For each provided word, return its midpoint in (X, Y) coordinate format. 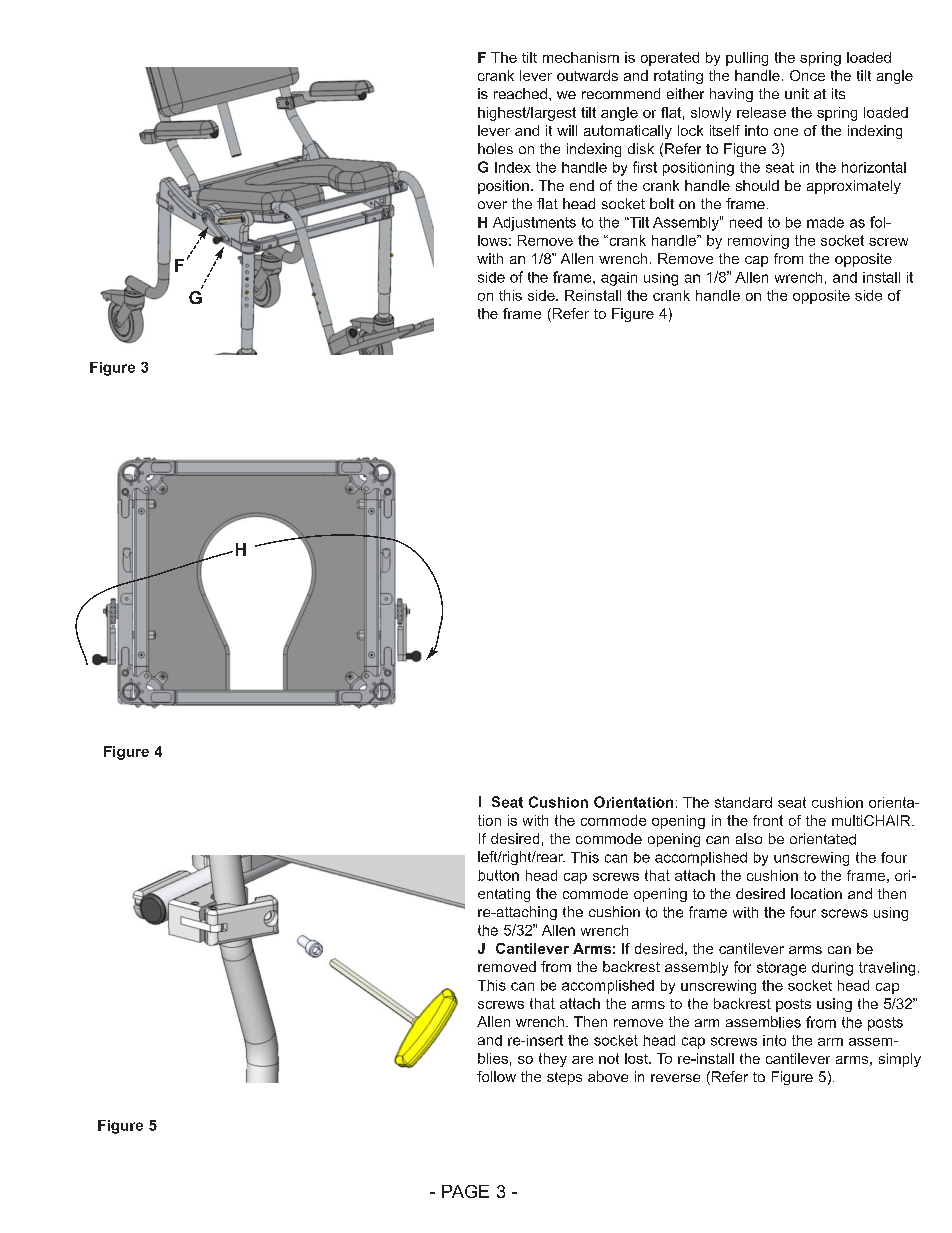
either (685, 93)
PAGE (465, 1191)
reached (520, 93)
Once (807, 75)
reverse (675, 1078)
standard (743, 802)
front (768, 820)
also (749, 838)
